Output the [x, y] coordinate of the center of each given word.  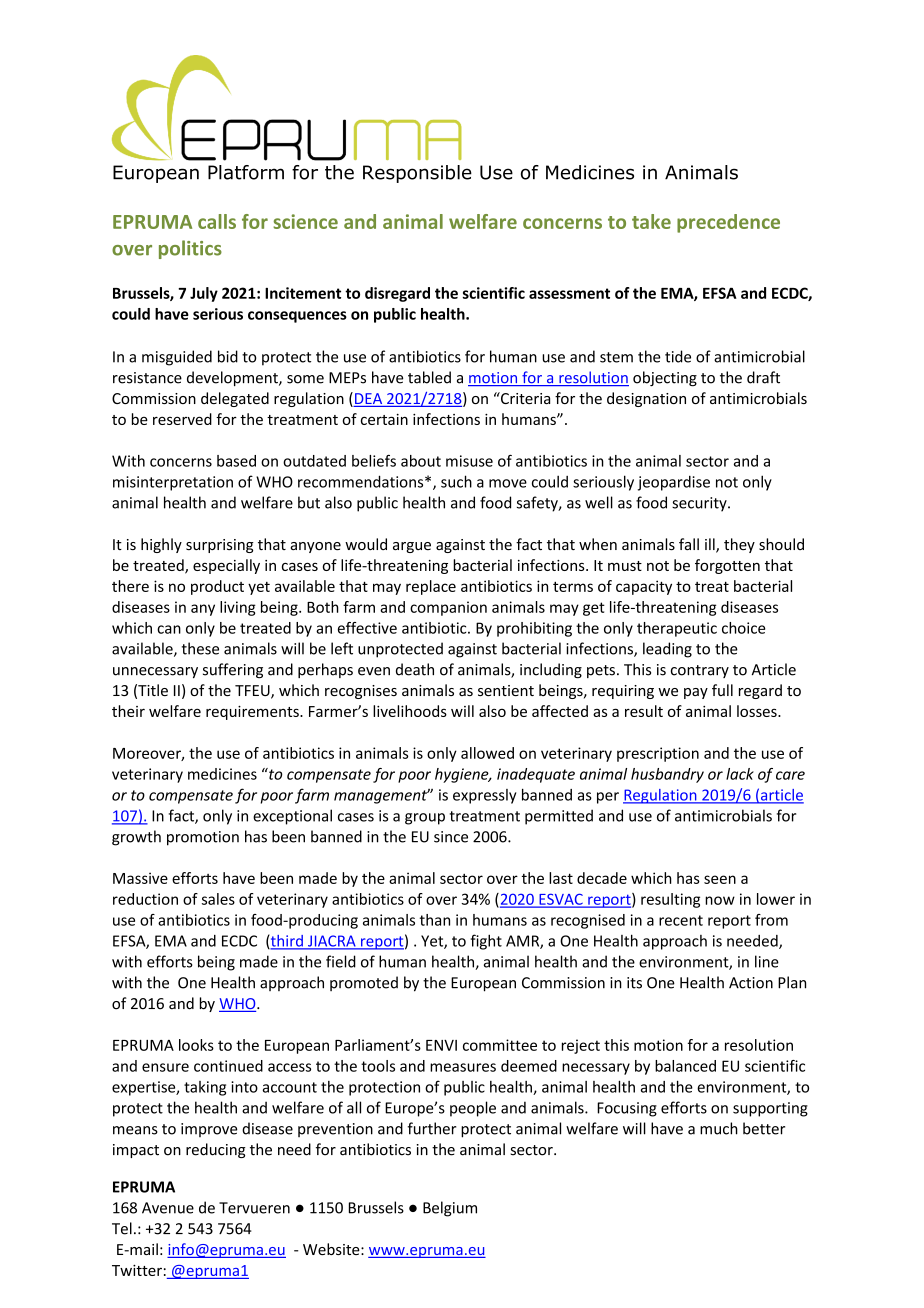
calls [217, 221]
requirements [253, 713]
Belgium [450, 1209]
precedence [728, 223]
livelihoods [410, 711]
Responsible [417, 174]
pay [696, 693]
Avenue [168, 1208]
